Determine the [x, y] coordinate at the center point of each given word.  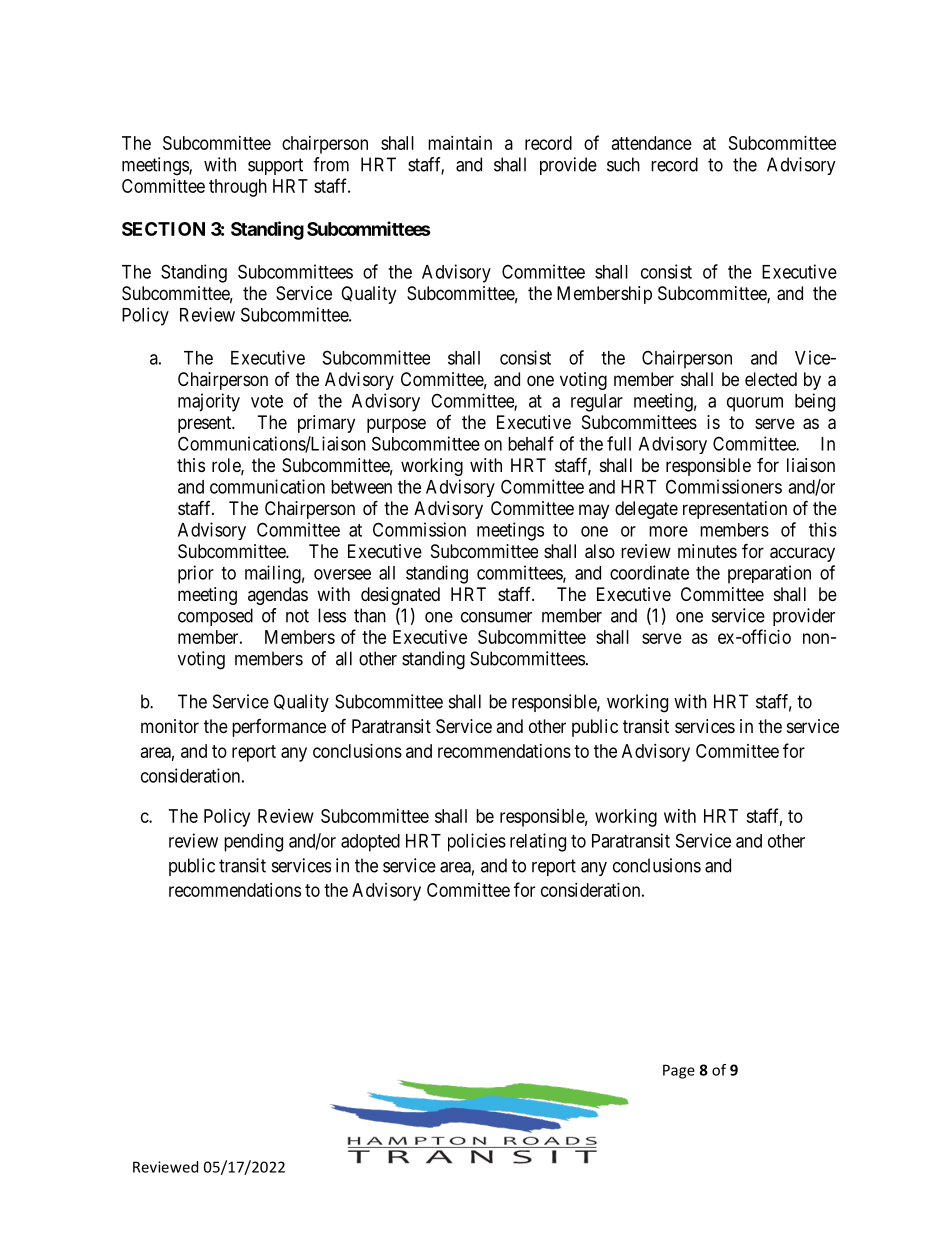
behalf [531, 443]
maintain [460, 143]
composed [215, 617]
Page [679, 1071]
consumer [496, 617]
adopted [370, 843]
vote [267, 401]
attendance [652, 143]
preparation [769, 574]
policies [477, 842]
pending [253, 842]
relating [538, 842]
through [238, 188]
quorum [755, 404]
